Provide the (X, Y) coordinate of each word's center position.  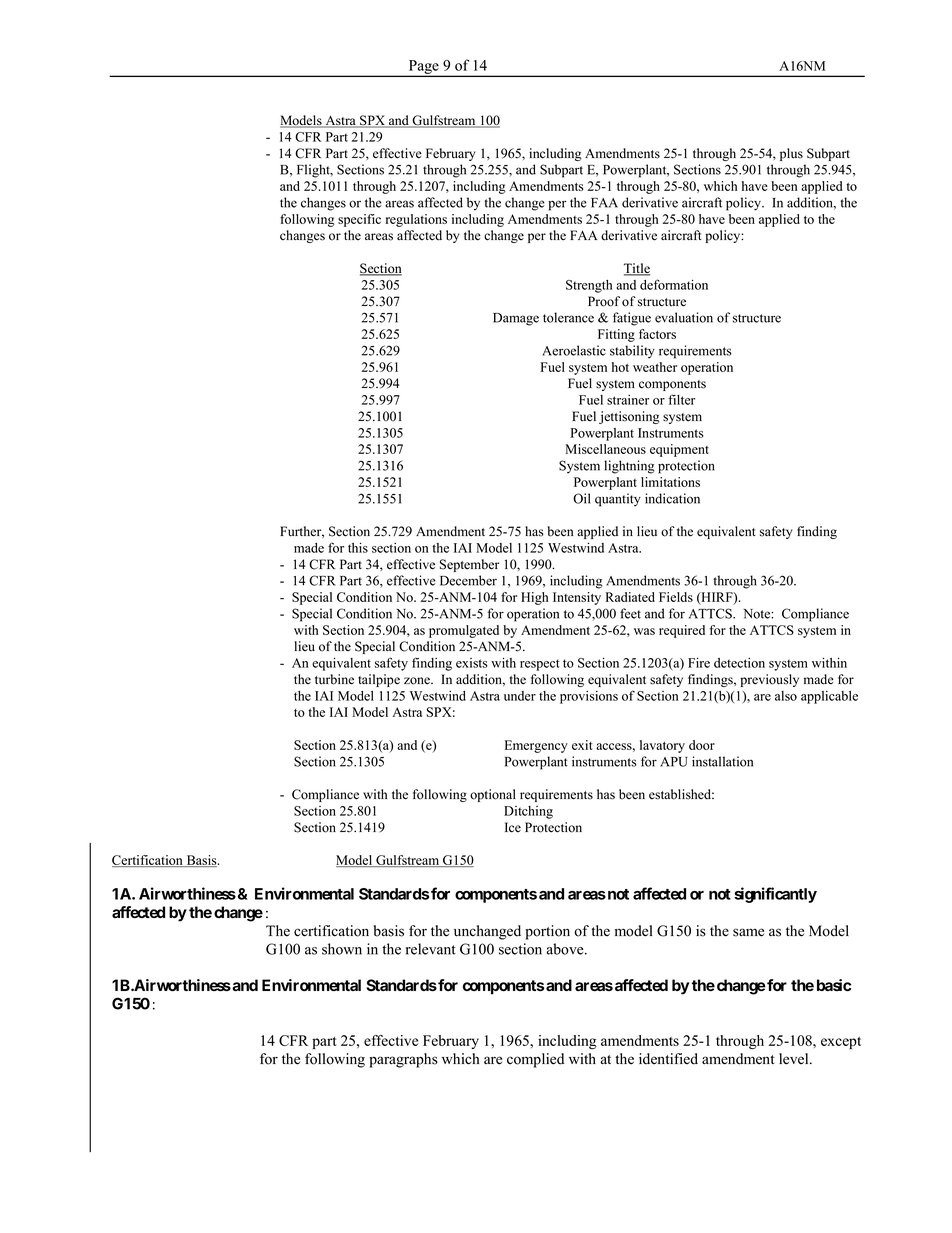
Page (424, 68)
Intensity (577, 598)
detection (739, 663)
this (358, 548)
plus (791, 154)
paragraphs (403, 1060)
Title (637, 269)
